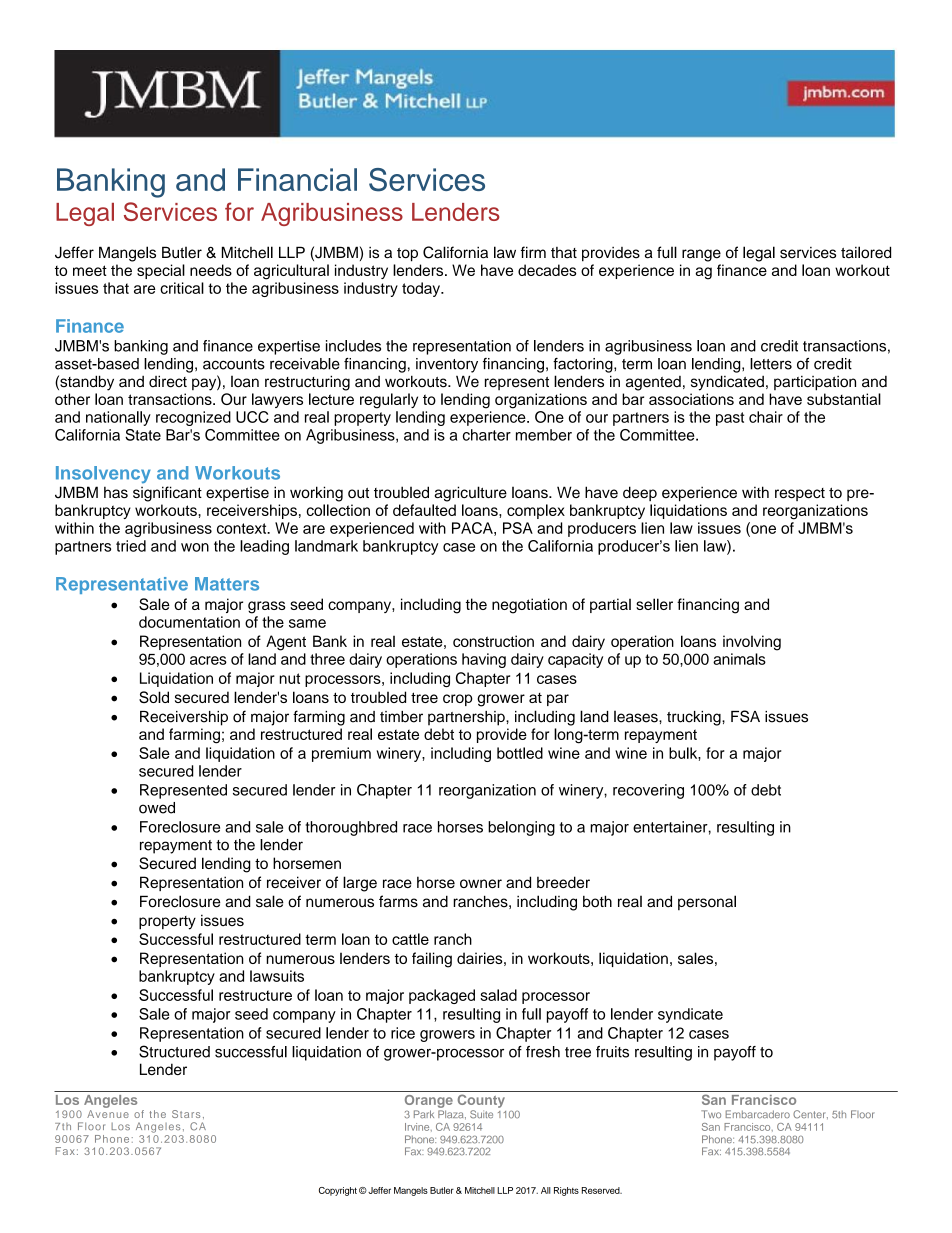 The height and width of the screenshot is (1233, 952). Describe the element at coordinates (533, 252) in the screenshot. I see `firm` at that location.
